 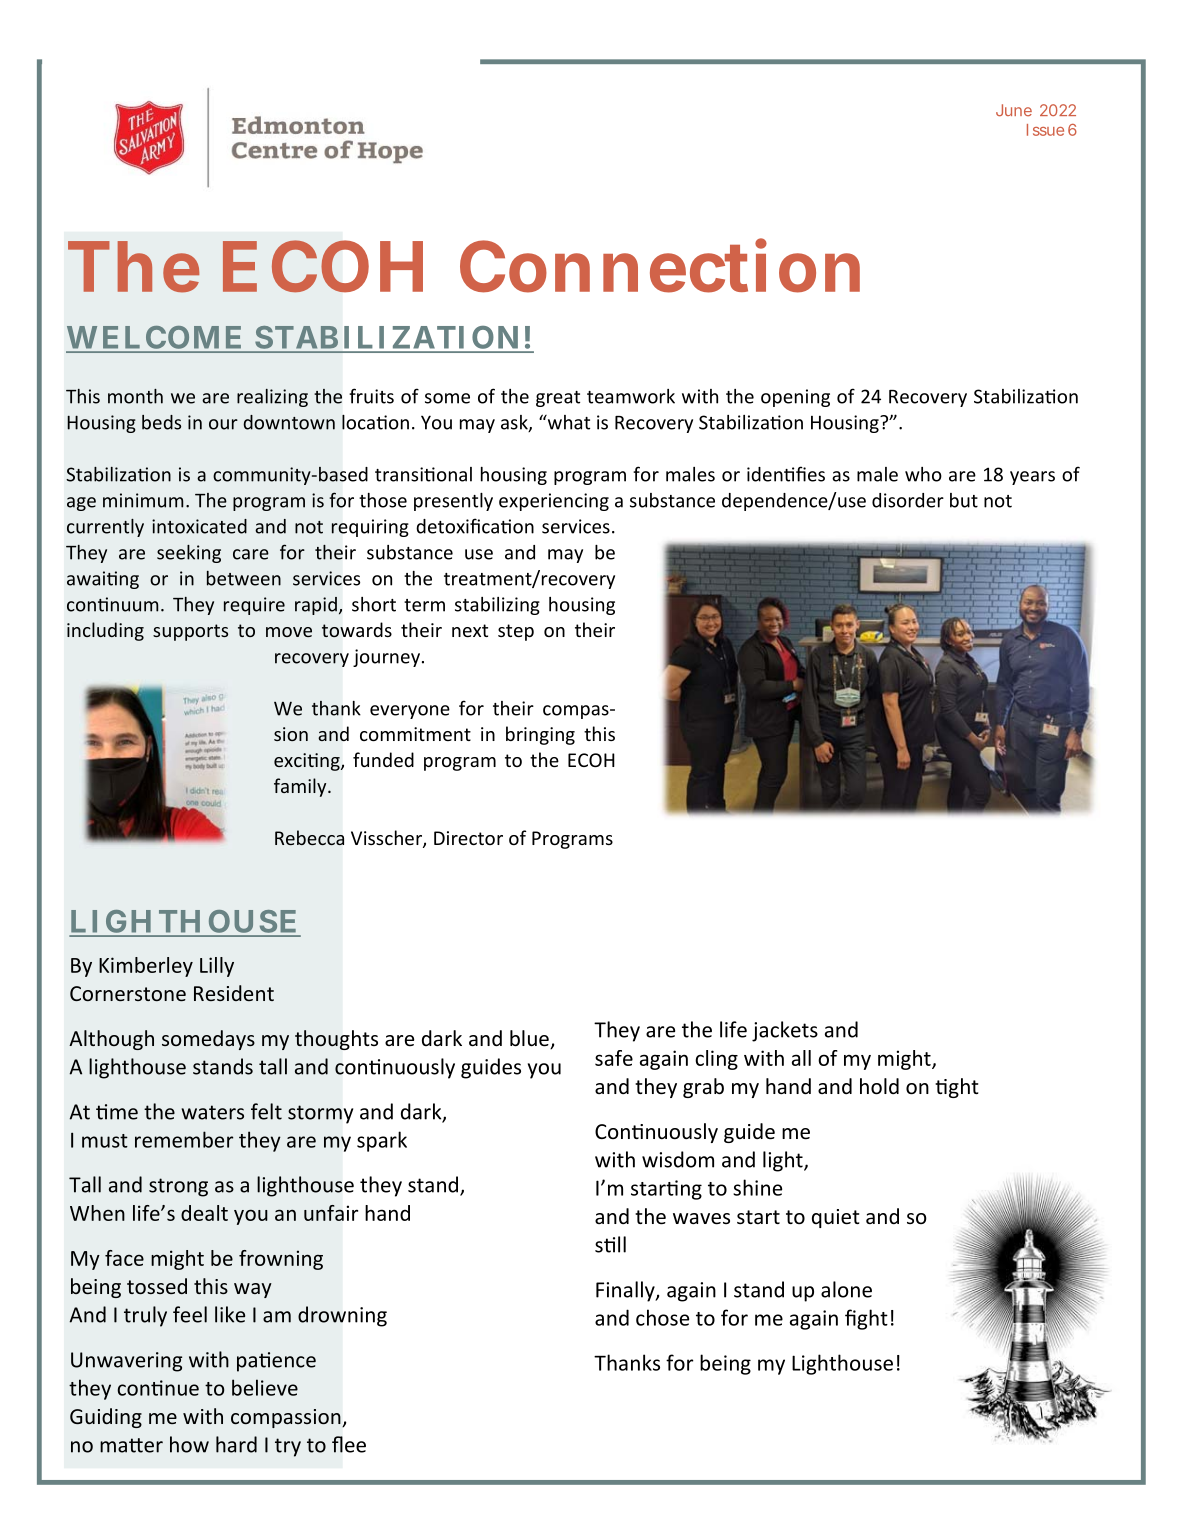 I want to click on June, so click(x=1014, y=110).
